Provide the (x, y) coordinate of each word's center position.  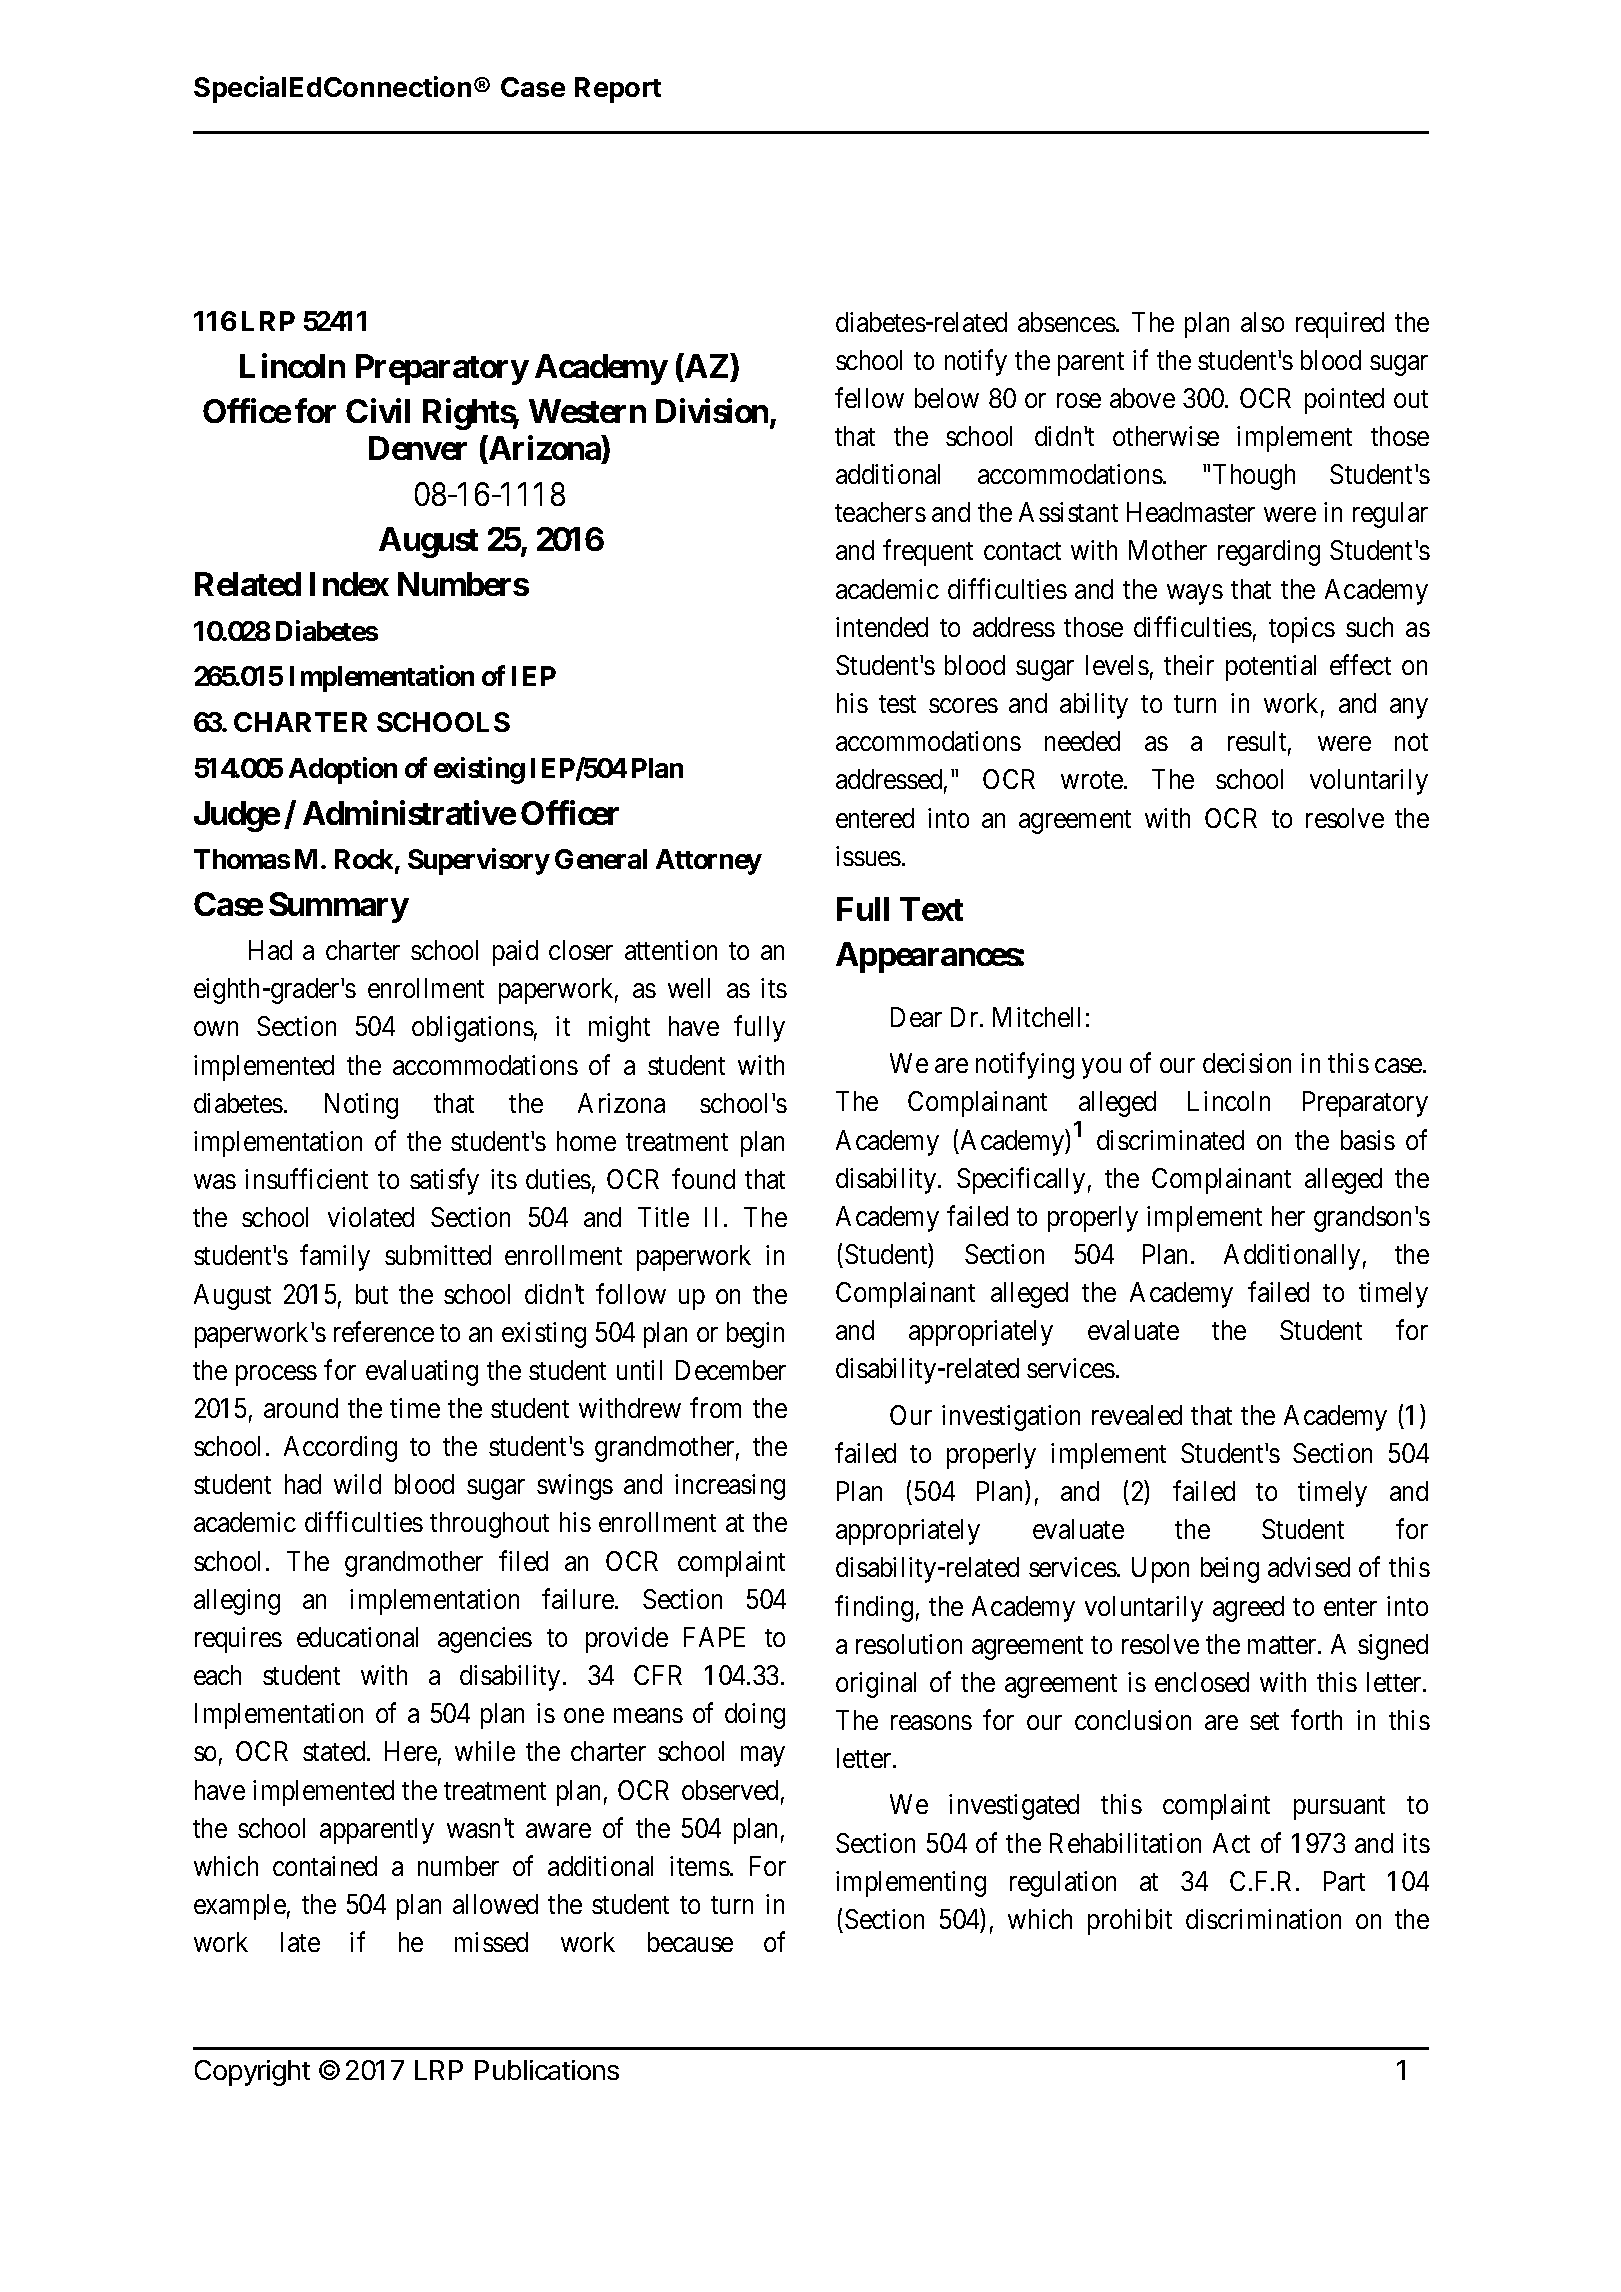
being (1230, 1570)
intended (882, 627)
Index (349, 584)
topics (1302, 630)
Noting (361, 1106)
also (1262, 322)
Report (618, 90)
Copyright (252, 2073)
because (690, 1942)
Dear (916, 1017)
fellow (869, 397)
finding (874, 1608)
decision (1247, 1063)
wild (357, 1484)
